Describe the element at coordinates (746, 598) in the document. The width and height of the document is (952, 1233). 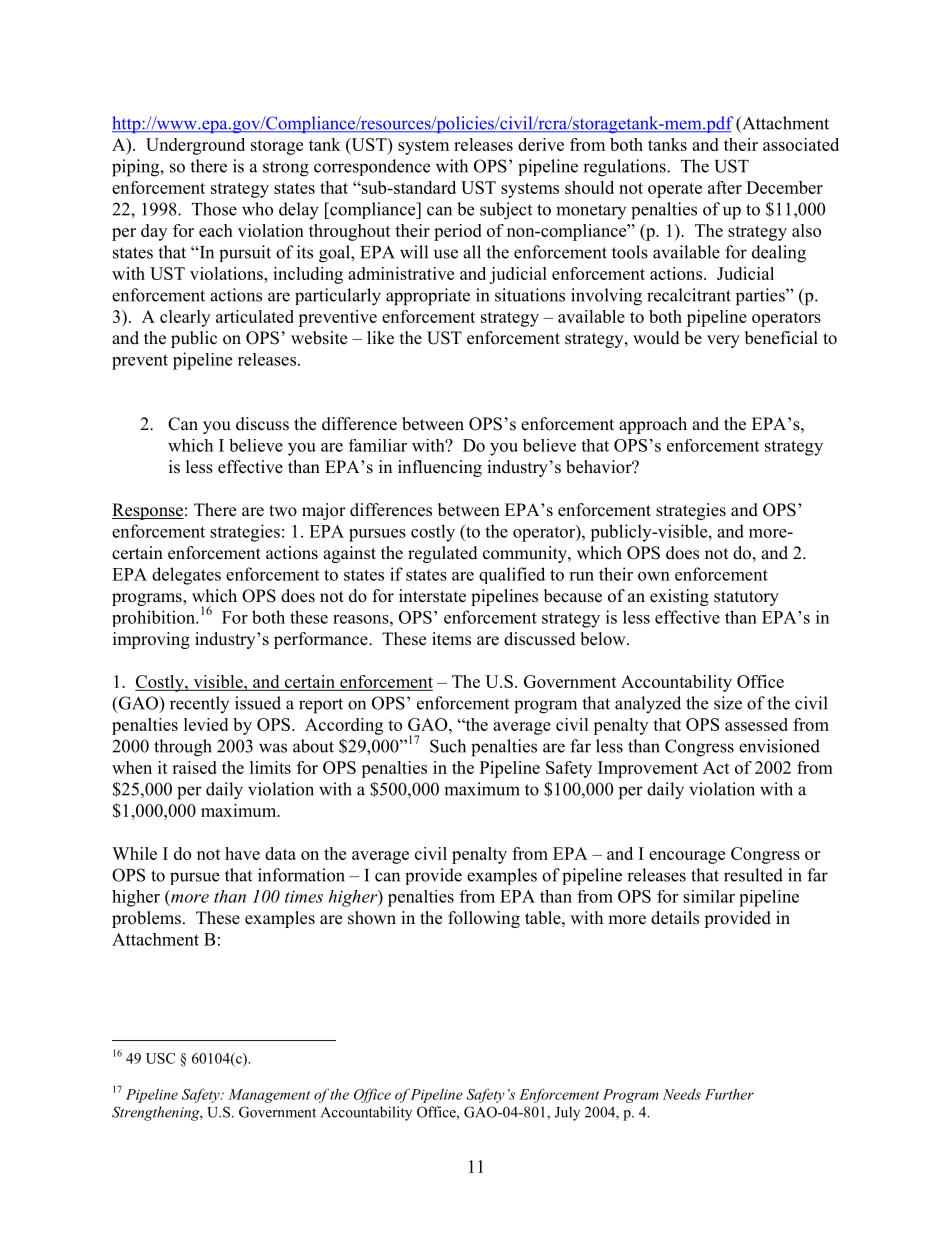
I see `statutory` at that location.
